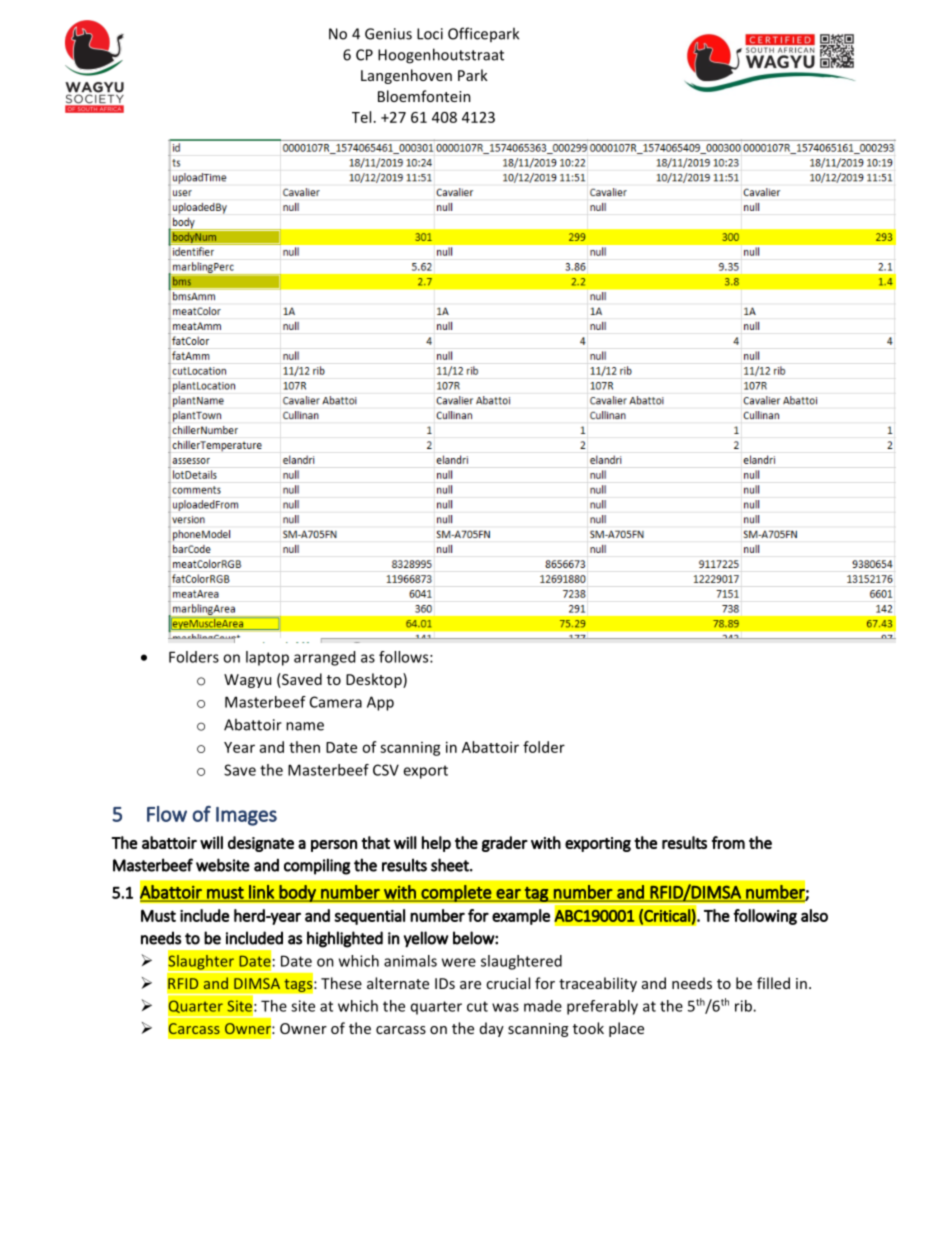 This screenshot has width=952, height=1233. Describe the element at coordinates (728, 842) in the screenshot. I see `from` at that location.
